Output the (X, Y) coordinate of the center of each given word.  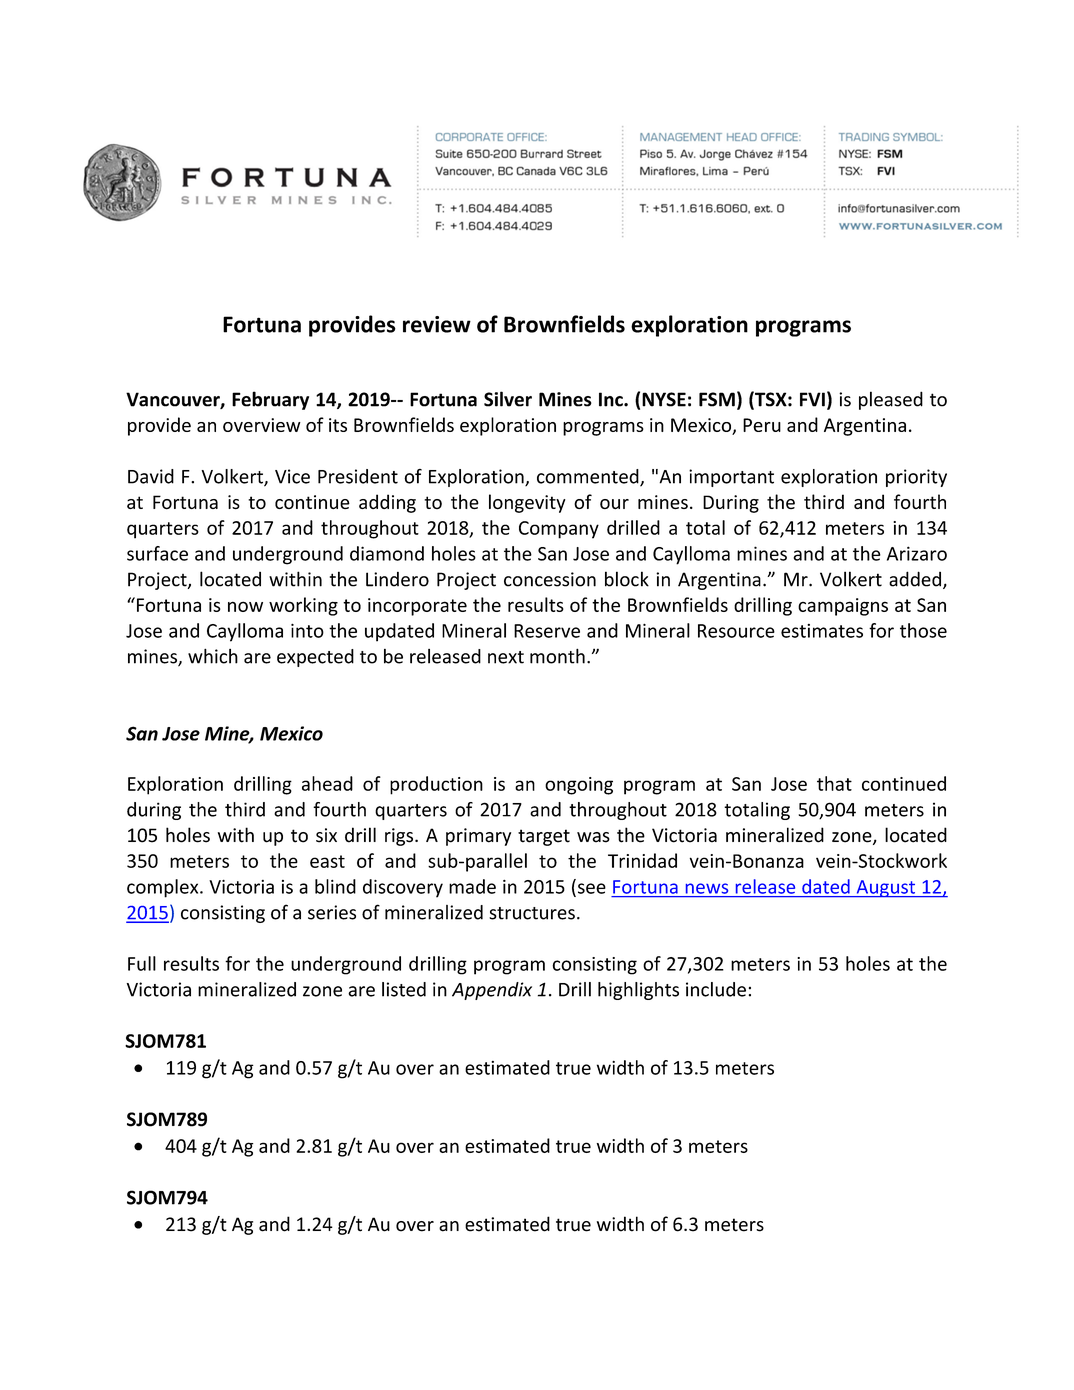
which (213, 656)
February (270, 400)
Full (142, 963)
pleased (891, 400)
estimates (822, 631)
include (716, 989)
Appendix (492, 991)
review (437, 324)
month (557, 656)
